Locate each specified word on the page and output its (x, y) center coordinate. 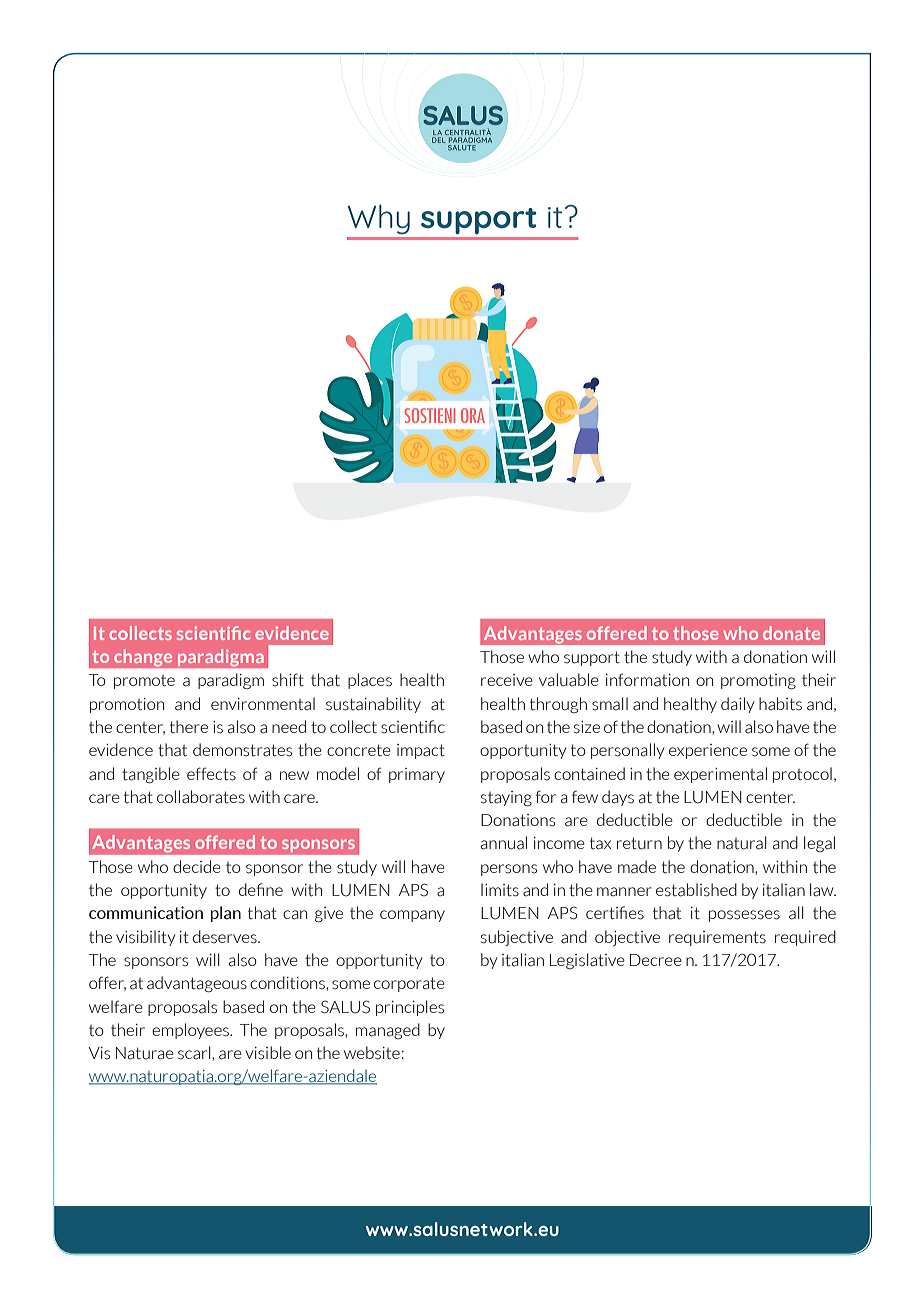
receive (507, 680)
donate (791, 633)
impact (421, 751)
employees (191, 1031)
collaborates (201, 797)
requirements (717, 938)
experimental (720, 775)
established (696, 890)
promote (144, 682)
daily (738, 705)
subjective (517, 938)
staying (506, 798)
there (189, 726)
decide (197, 866)
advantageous (197, 984)
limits (500, 890)
